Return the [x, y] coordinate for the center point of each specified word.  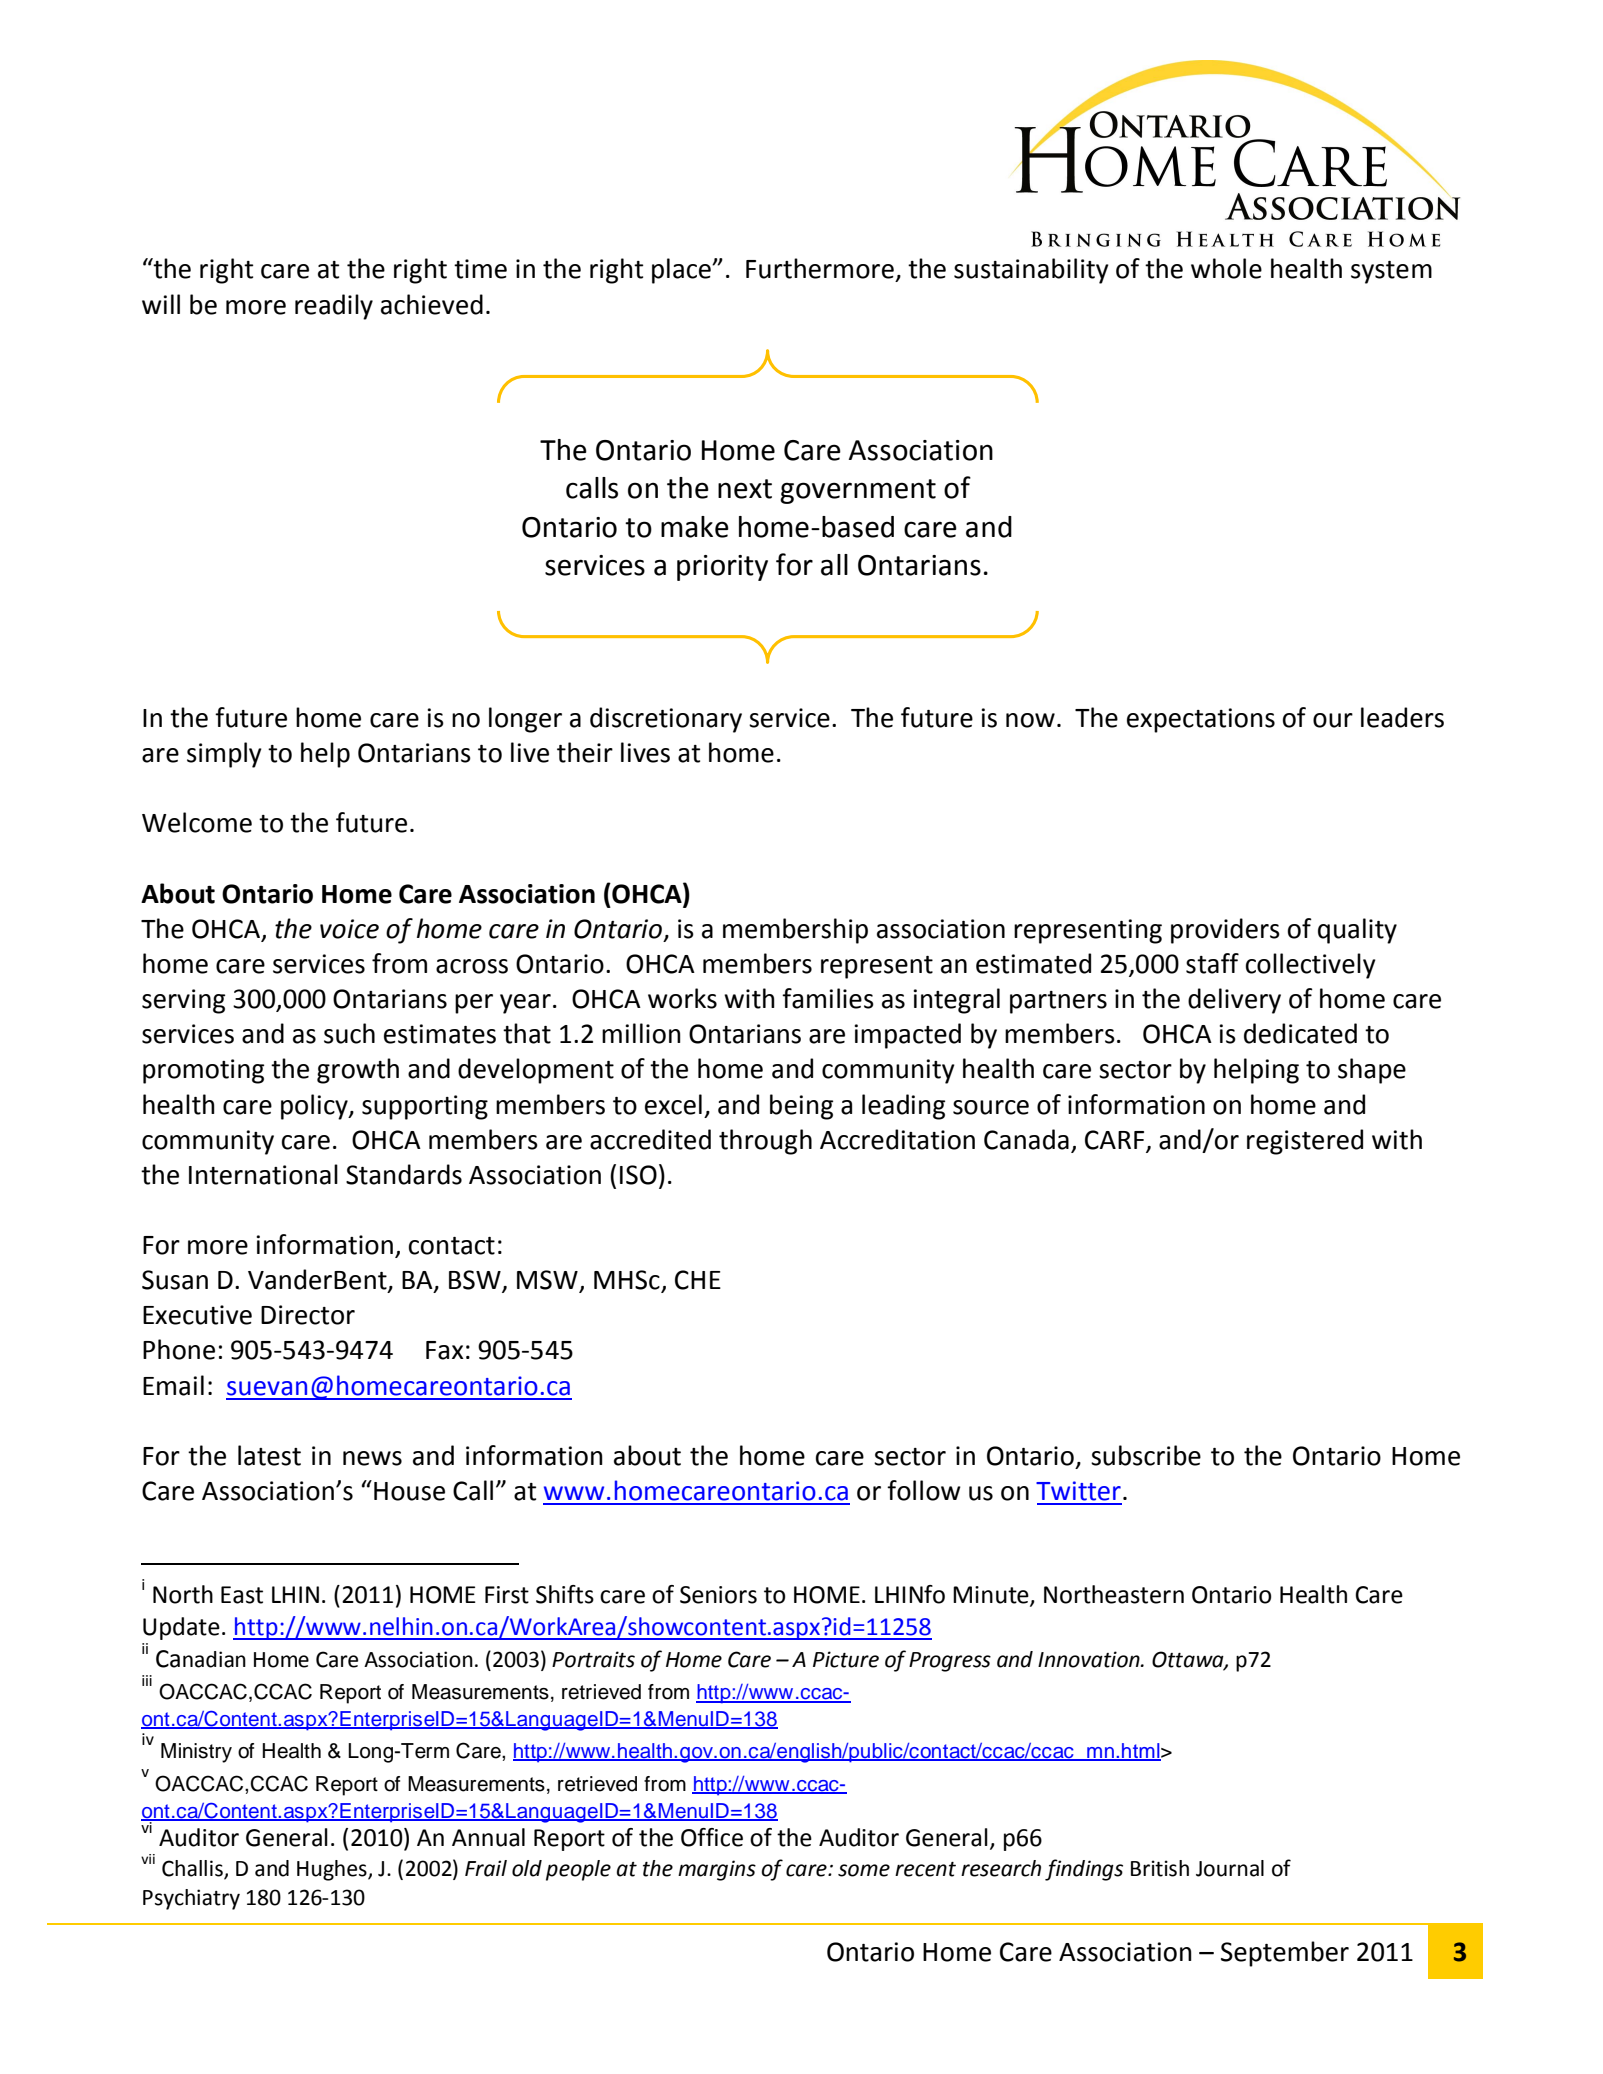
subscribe [1146, 1455]
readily [334, 307]
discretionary [666, 720]
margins [717, 1870]
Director [308, 1315]
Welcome [197, 822]
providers [1225, 931]
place [682, 271]
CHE [698, 1280]
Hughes [333, 1870]
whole [1226, 268]
